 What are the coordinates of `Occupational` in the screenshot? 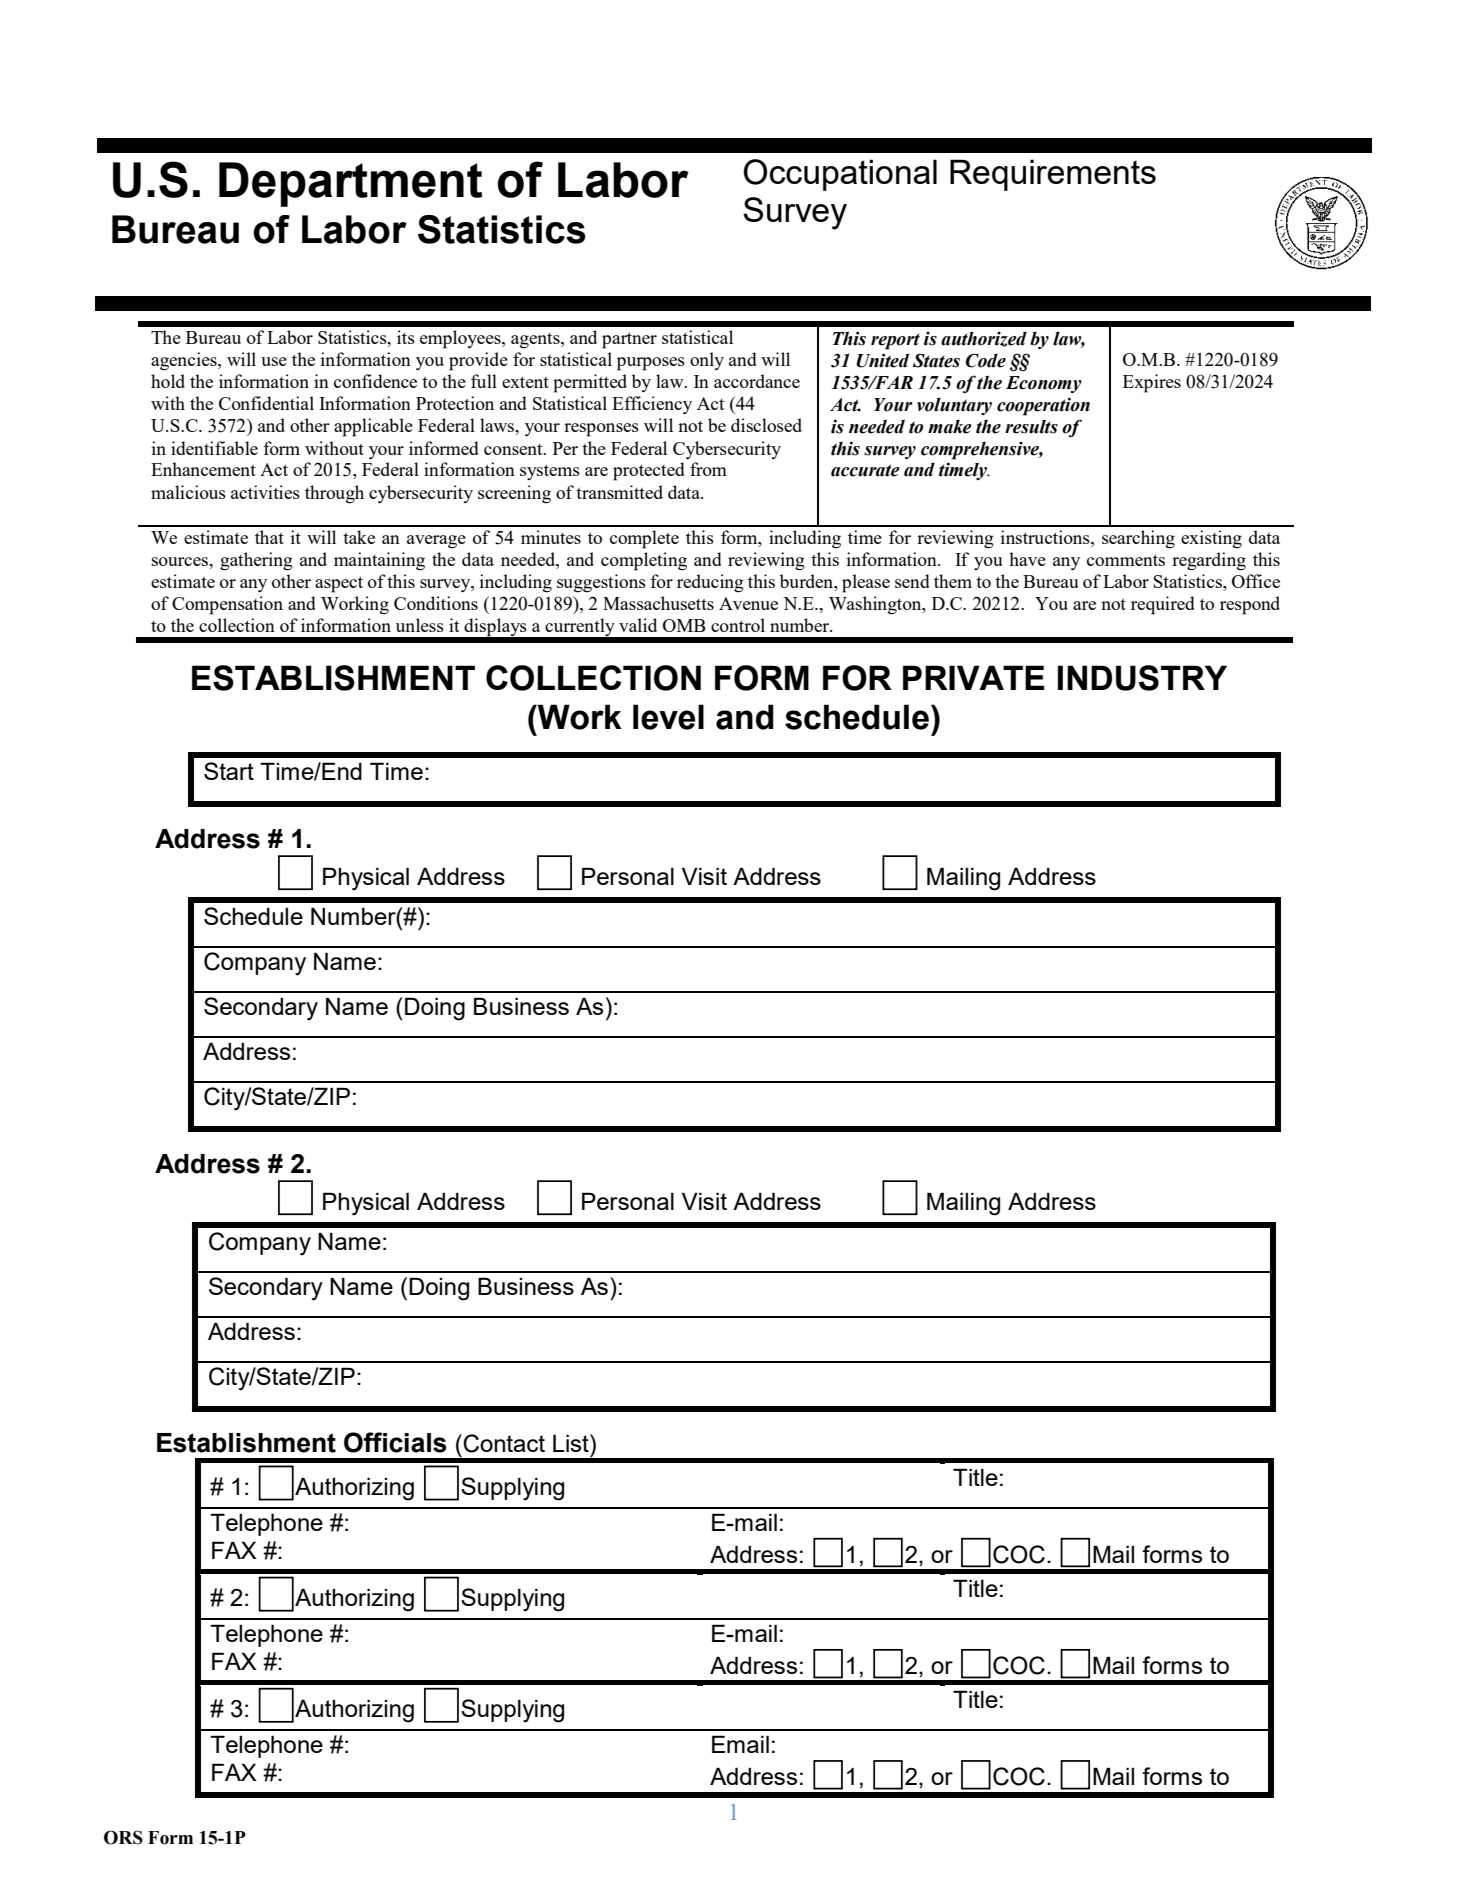 It's located at (840, 175).
